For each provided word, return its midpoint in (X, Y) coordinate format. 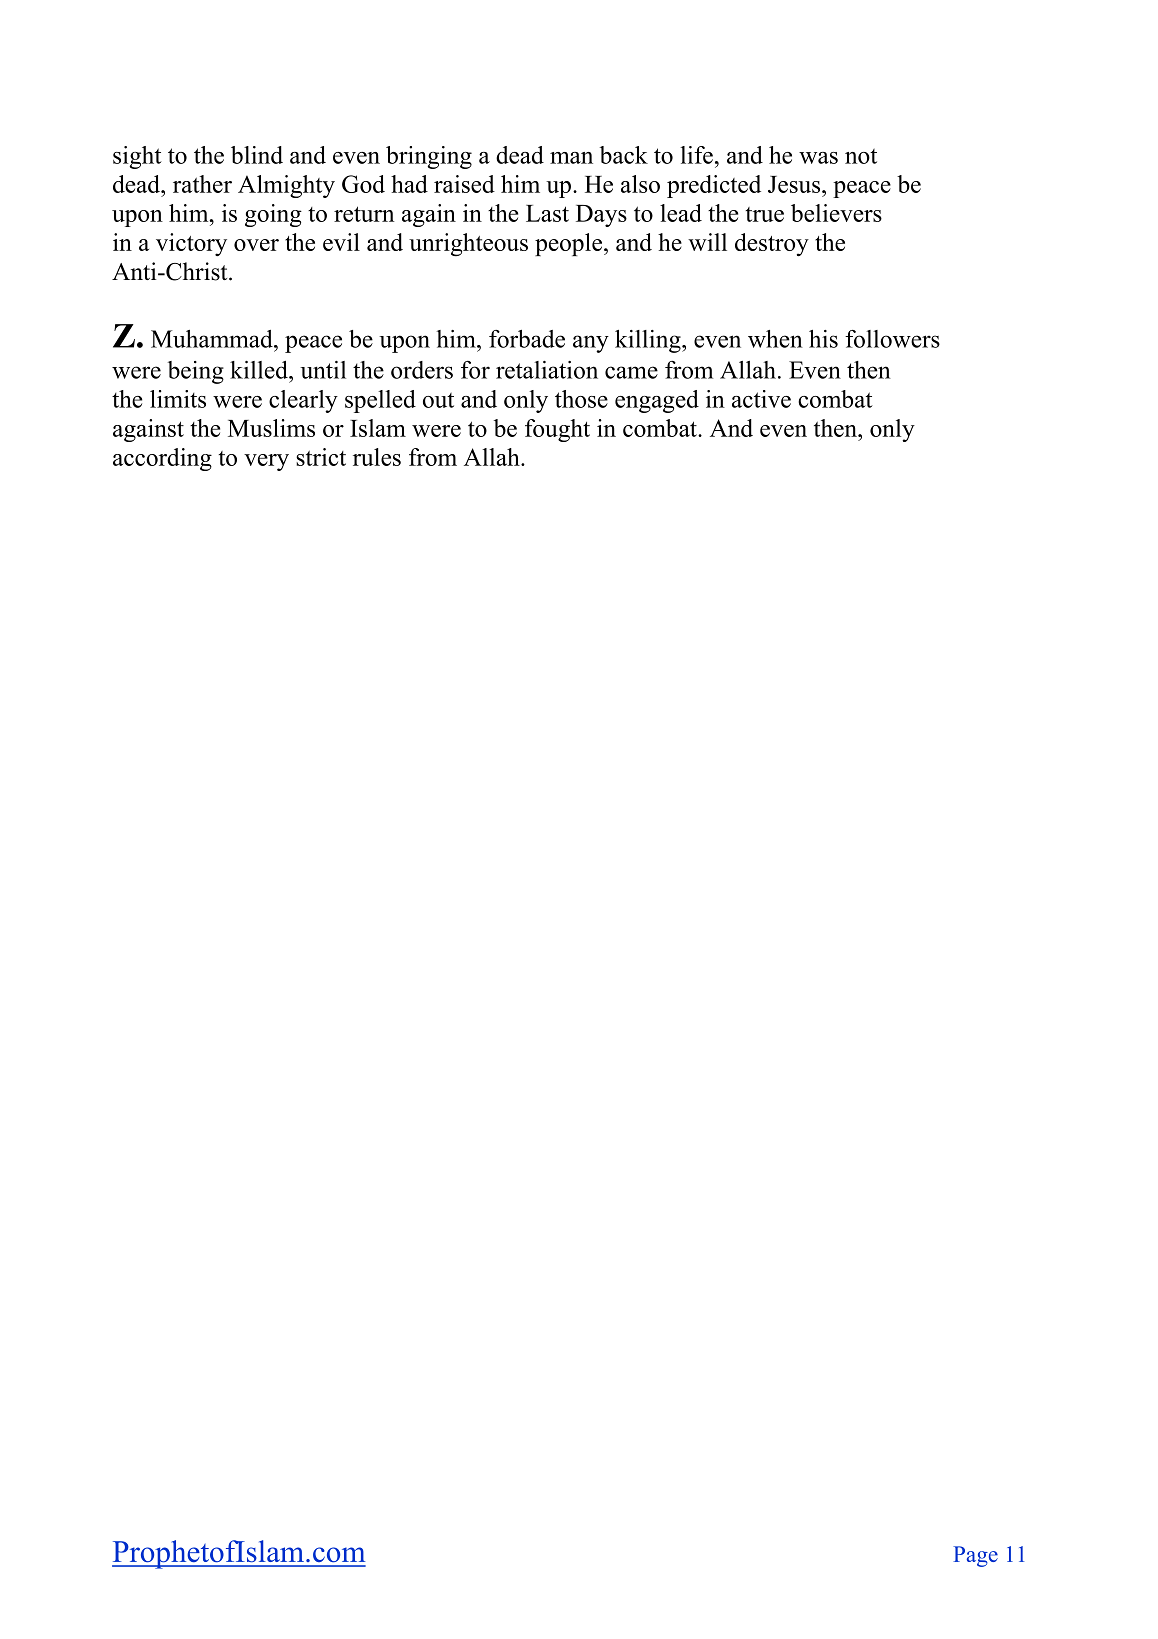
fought (557, 430)
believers (836, 213)
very (266, 462)
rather (202, 184)
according (162, 459)
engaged (657, 401)
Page (975, 1556)
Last (547, 213)
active (761, 399)
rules (377, 457)
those (581, 399)
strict (321, 457)
